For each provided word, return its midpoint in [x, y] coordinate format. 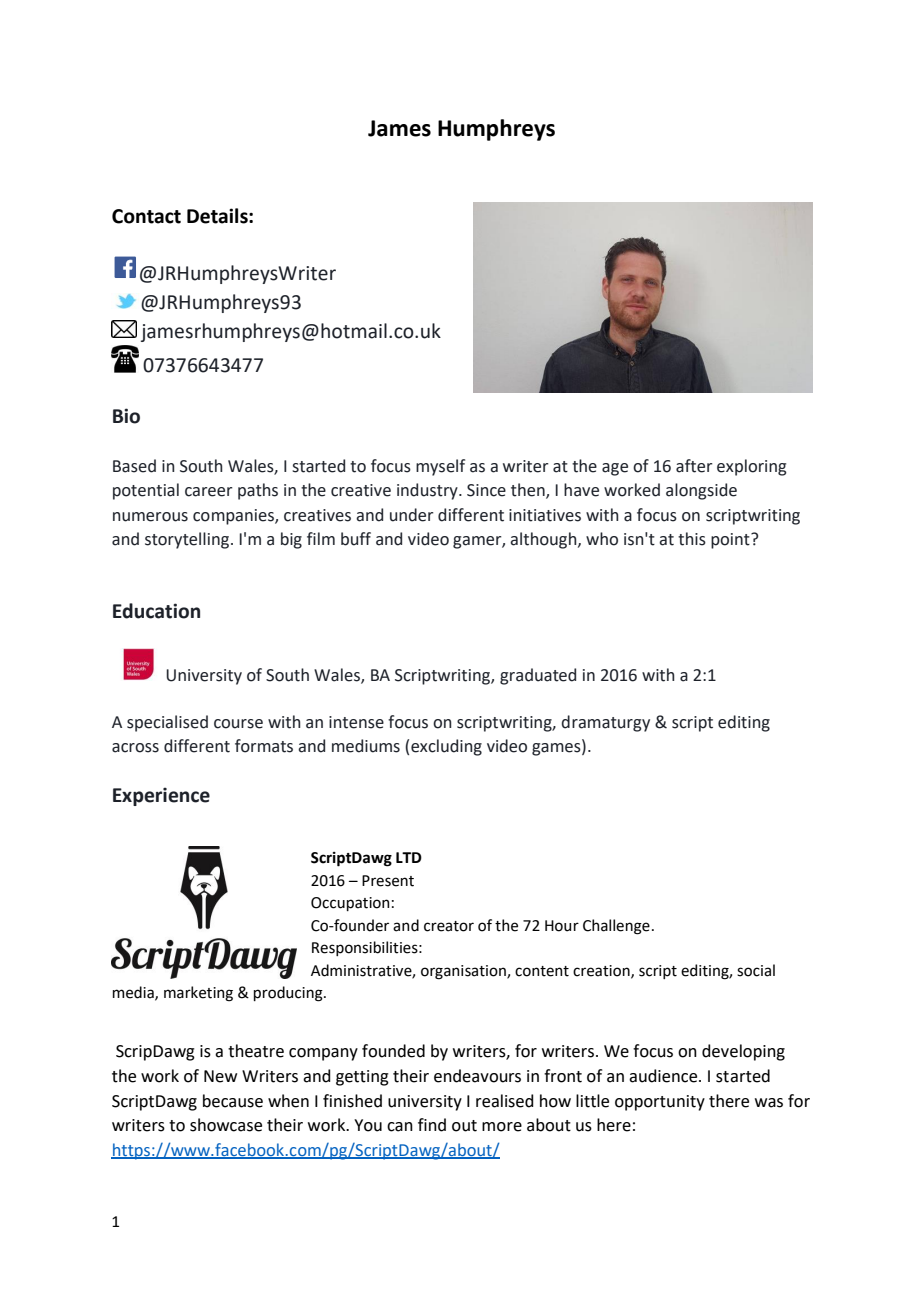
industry [428, 491]
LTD [409, 857]
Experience [161, 796]
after [694, 466]
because [233, 1101]
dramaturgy [605, 723]
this [692, 539]
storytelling [187, 540]
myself [440, 467]
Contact [146, 216]
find [432, 1125]
